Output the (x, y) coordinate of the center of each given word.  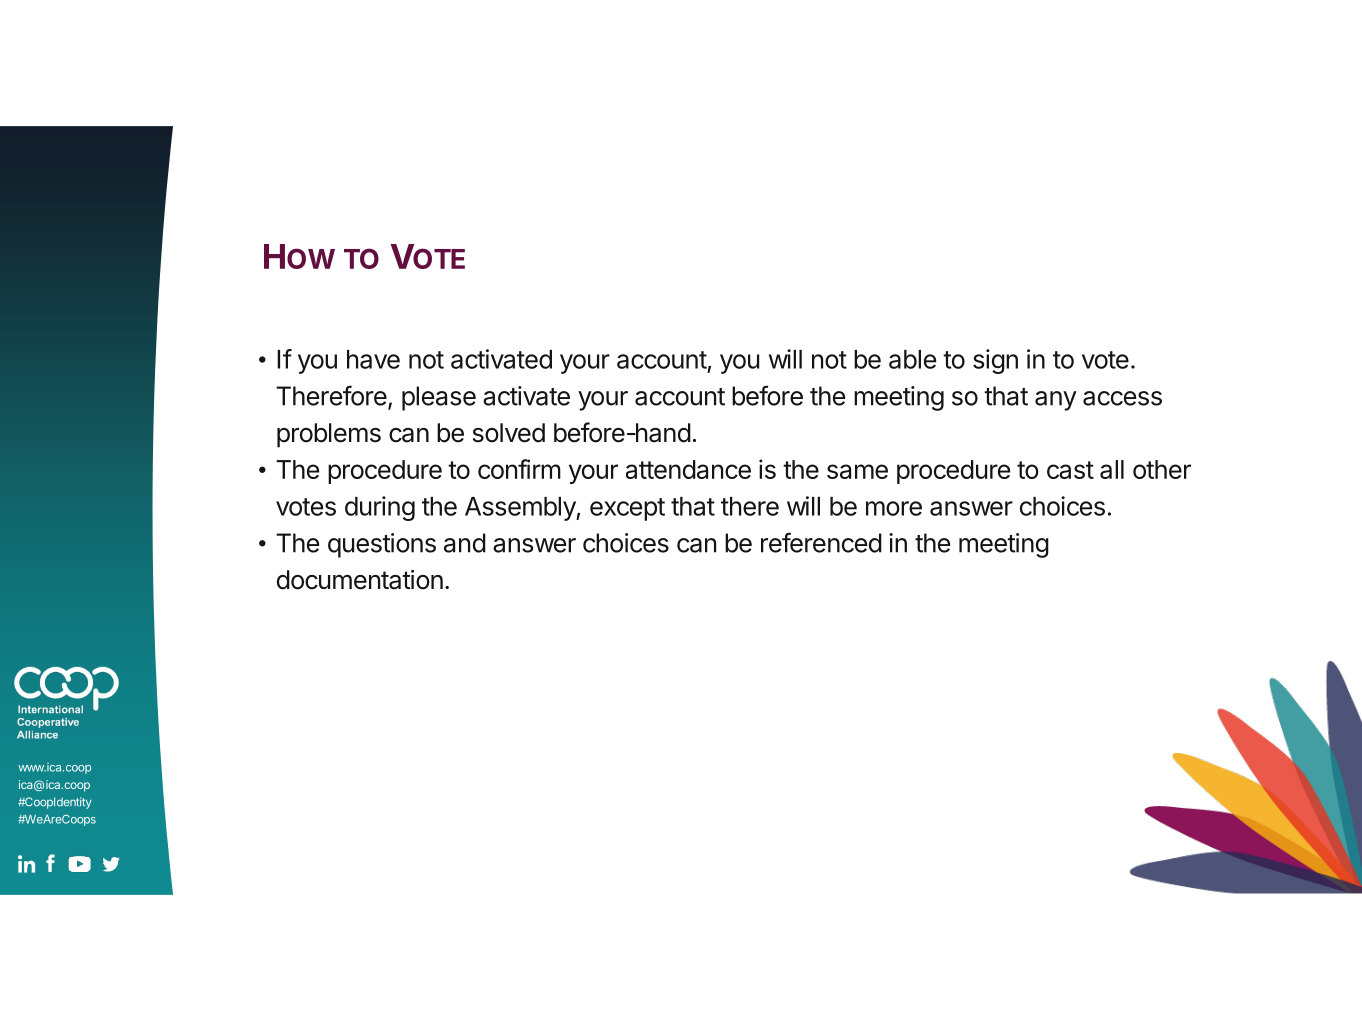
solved (509, 433)
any (1056, 401)
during (380, 508)
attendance (688, 469)
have (373, 359)
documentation (360, 580)
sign (995, 361)
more (894, 508)
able (912, 359)
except (627, 509)
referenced (821, 542)
